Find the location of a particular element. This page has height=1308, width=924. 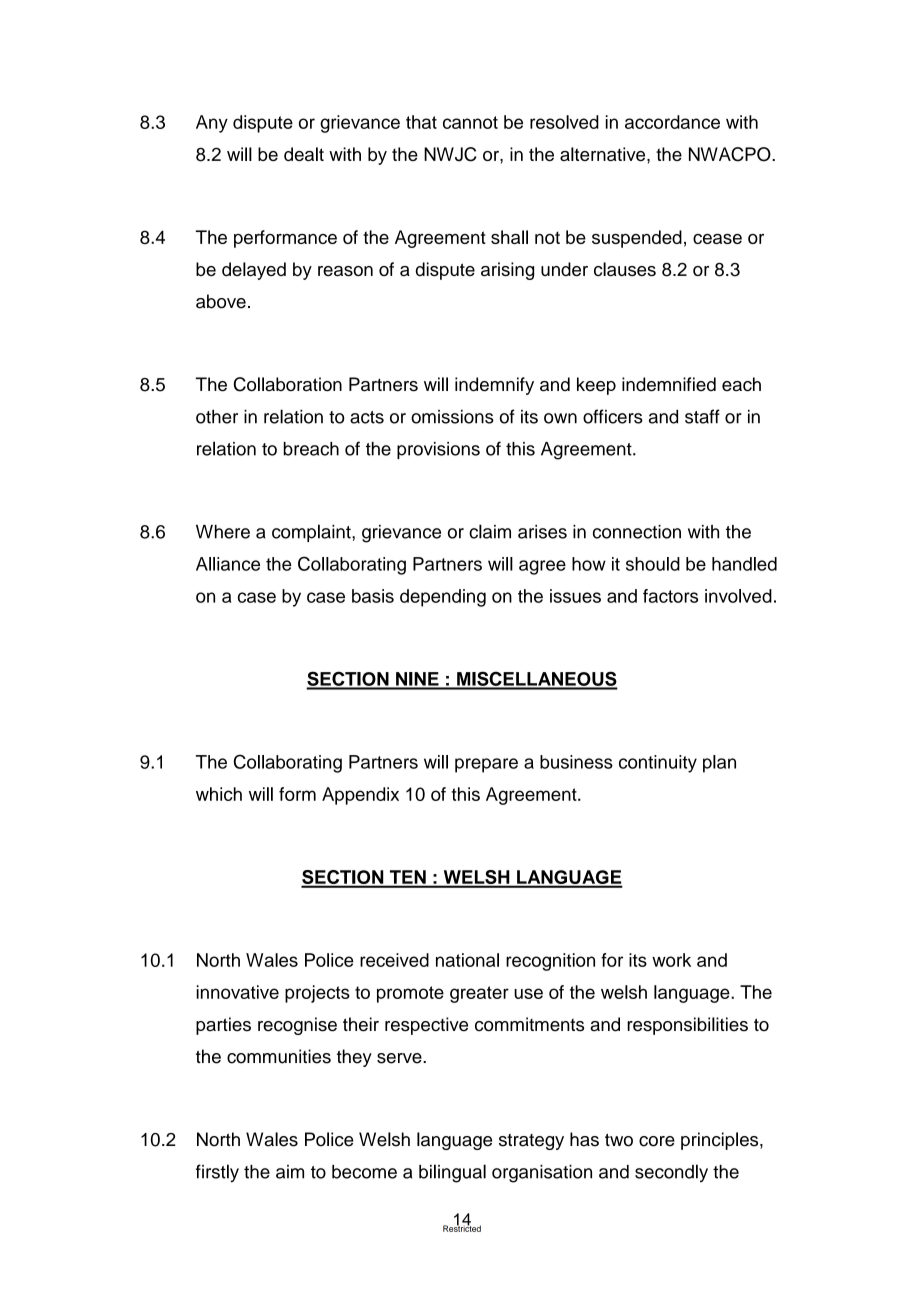

firstly is located at coordinates (217, 1173).
